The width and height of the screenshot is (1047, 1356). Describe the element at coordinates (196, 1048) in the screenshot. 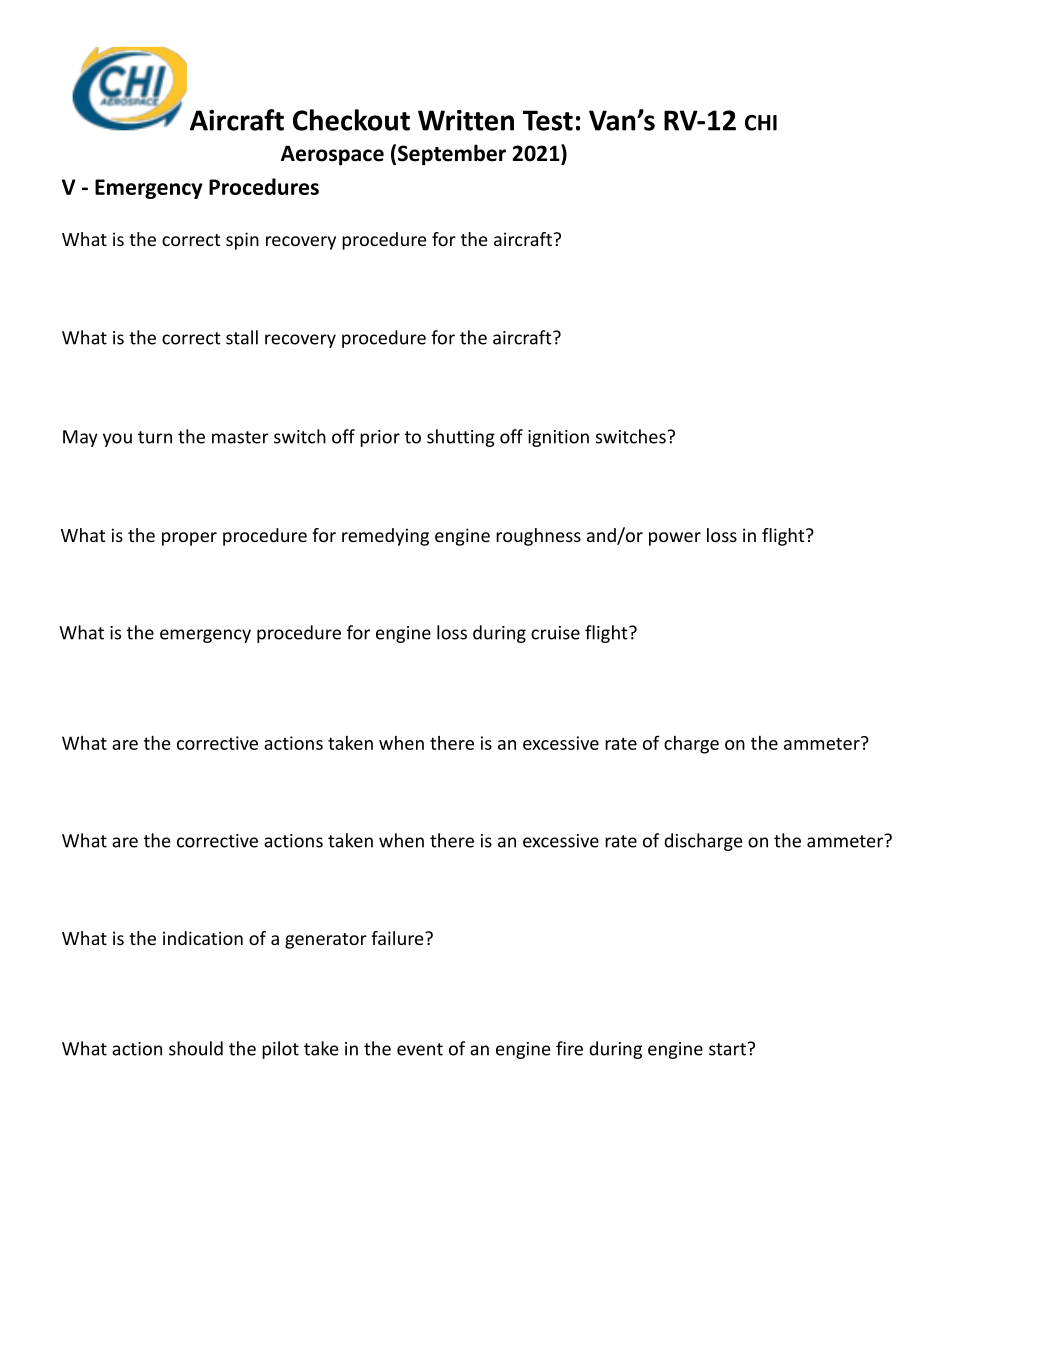

I see `should` at that location.
